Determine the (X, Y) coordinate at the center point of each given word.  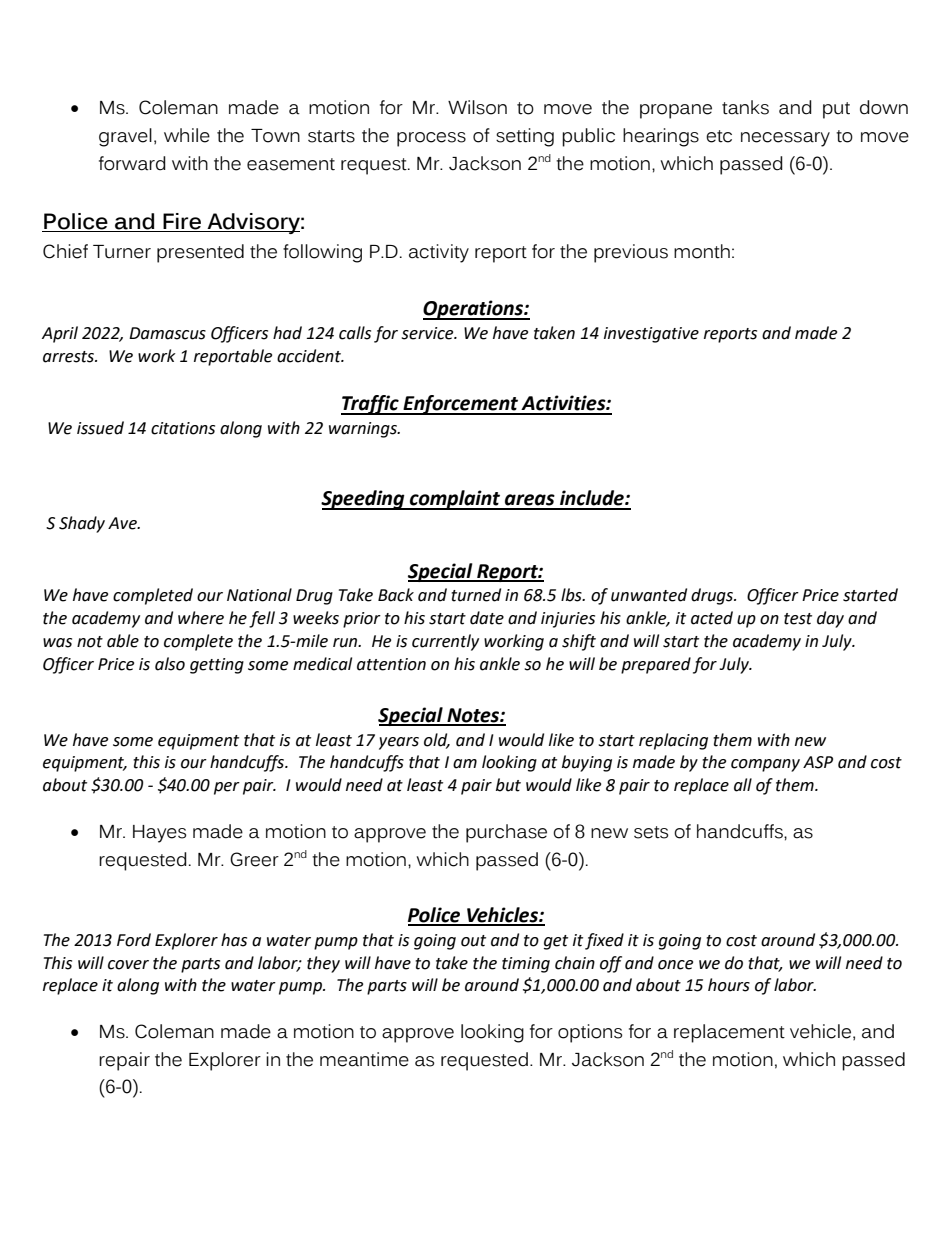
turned (476, 595)
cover (128, 965)
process (431, 139)
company (765, 765)
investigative (651, 335)
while (187, 135)
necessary (785, 139)
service (428, 333)
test (798, 619)
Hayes (159, 834)
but (508, 785)
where (201, 618)
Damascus (167, 333)
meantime (364, 1059)
